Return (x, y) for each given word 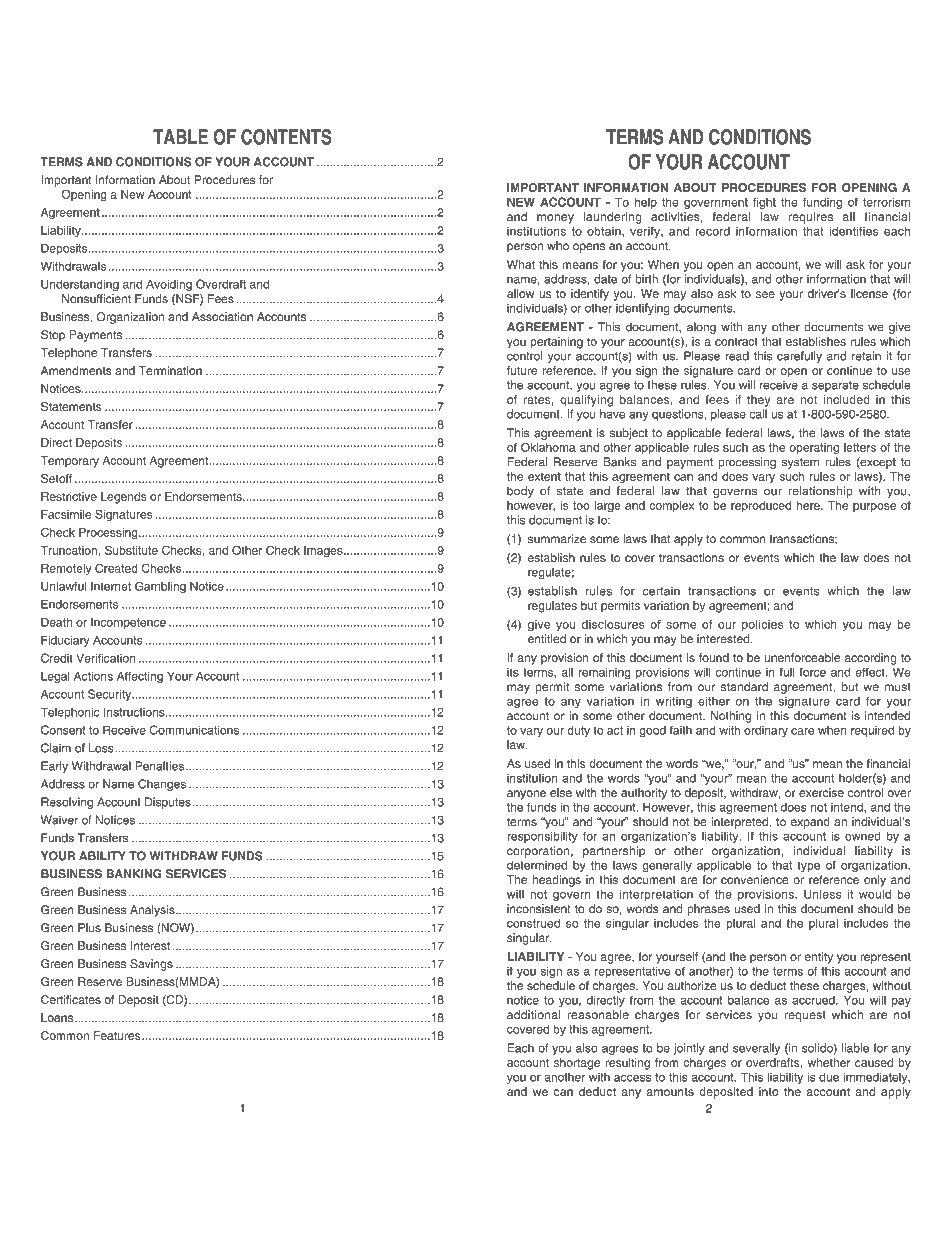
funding (822, 203)
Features (118, 1035)
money (555, 219)
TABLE (180, 137)
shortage (577, 1064)
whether (829, 1062)
